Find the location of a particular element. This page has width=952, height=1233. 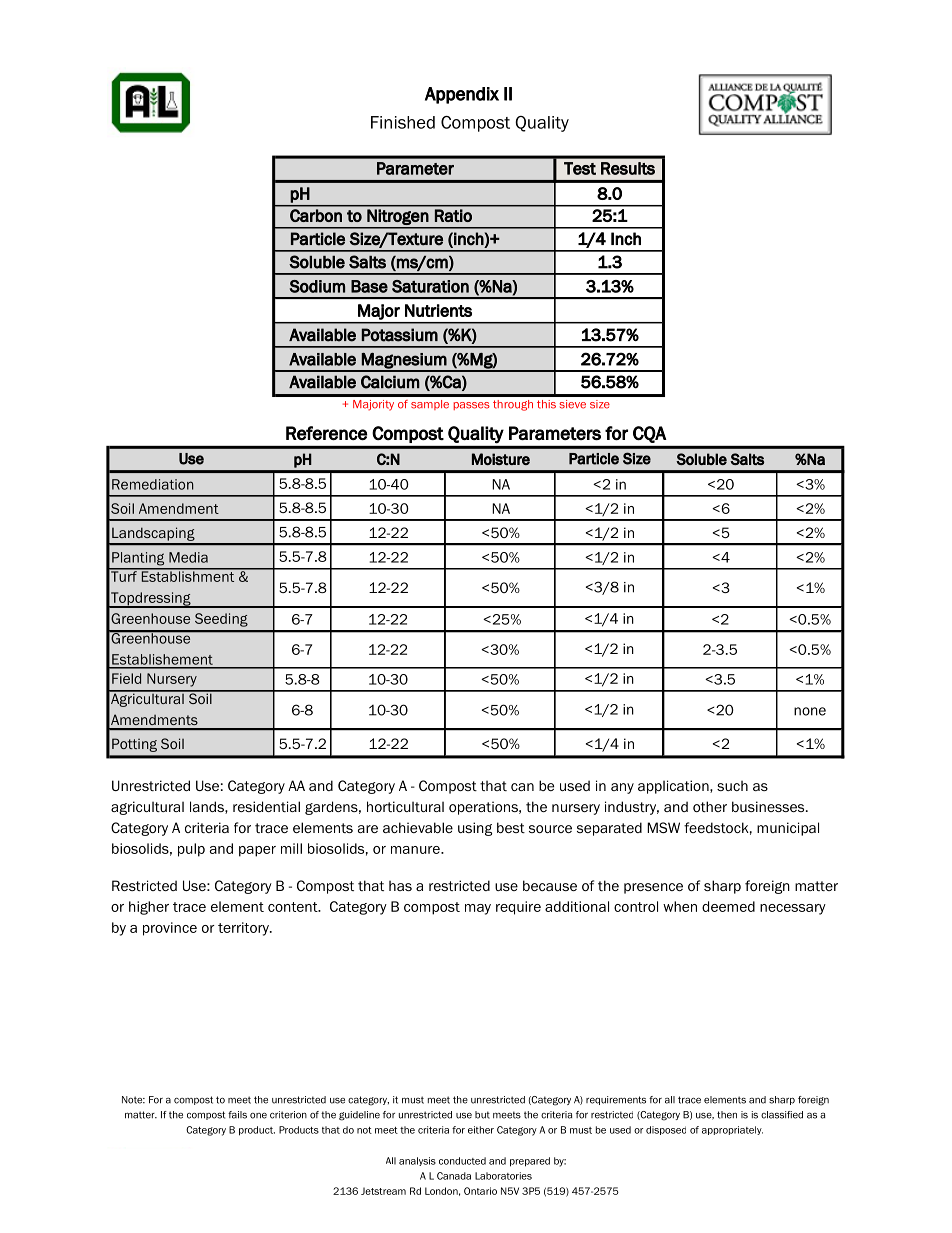

none is located at coordinates (810, 711).
